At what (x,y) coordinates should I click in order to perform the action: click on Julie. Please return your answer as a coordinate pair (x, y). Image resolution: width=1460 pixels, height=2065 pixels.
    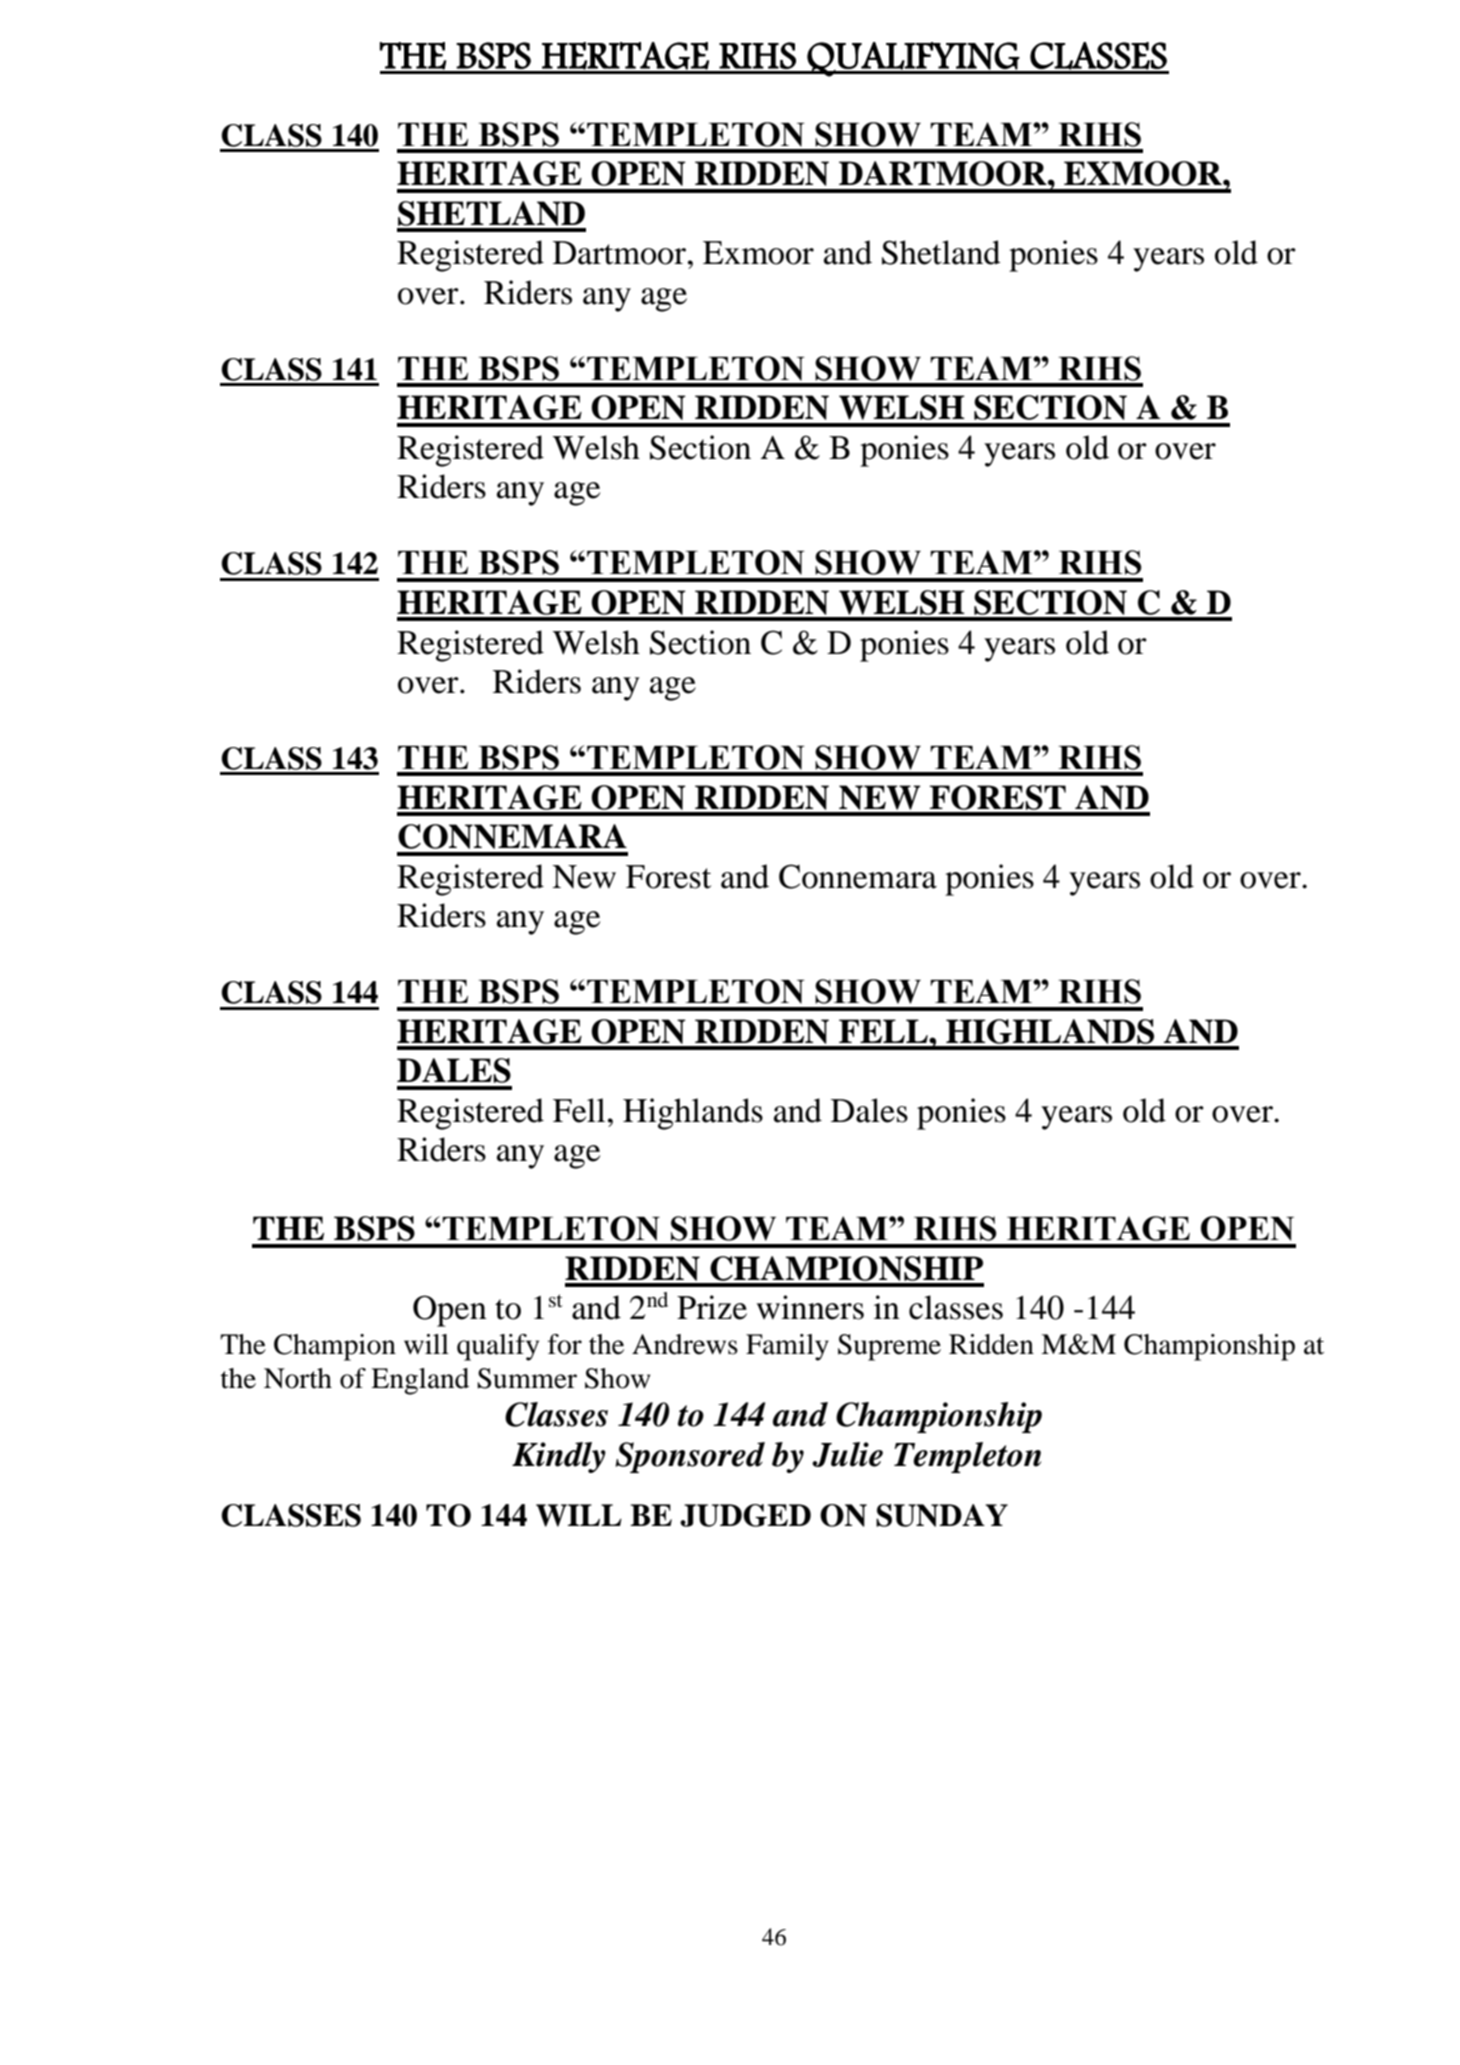
    Looking at the image, I should click on (847, 1454).
